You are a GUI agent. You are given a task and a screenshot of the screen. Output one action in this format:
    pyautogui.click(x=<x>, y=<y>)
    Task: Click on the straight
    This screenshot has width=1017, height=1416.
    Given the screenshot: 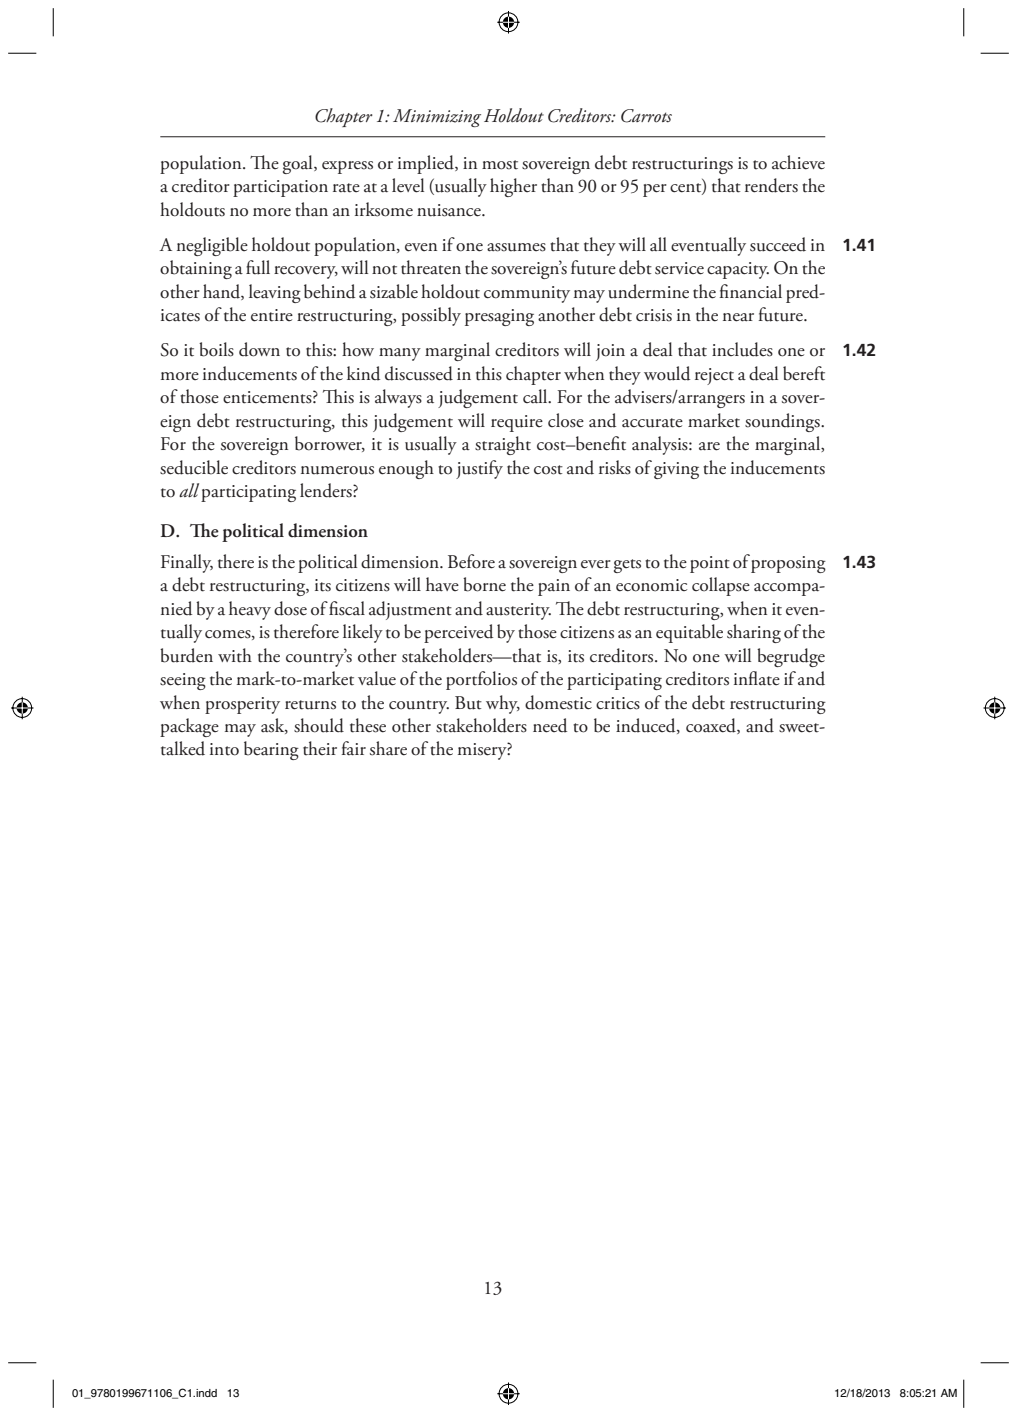 What is the action you would take?
    pyautogui.click(x=503, y=445)
